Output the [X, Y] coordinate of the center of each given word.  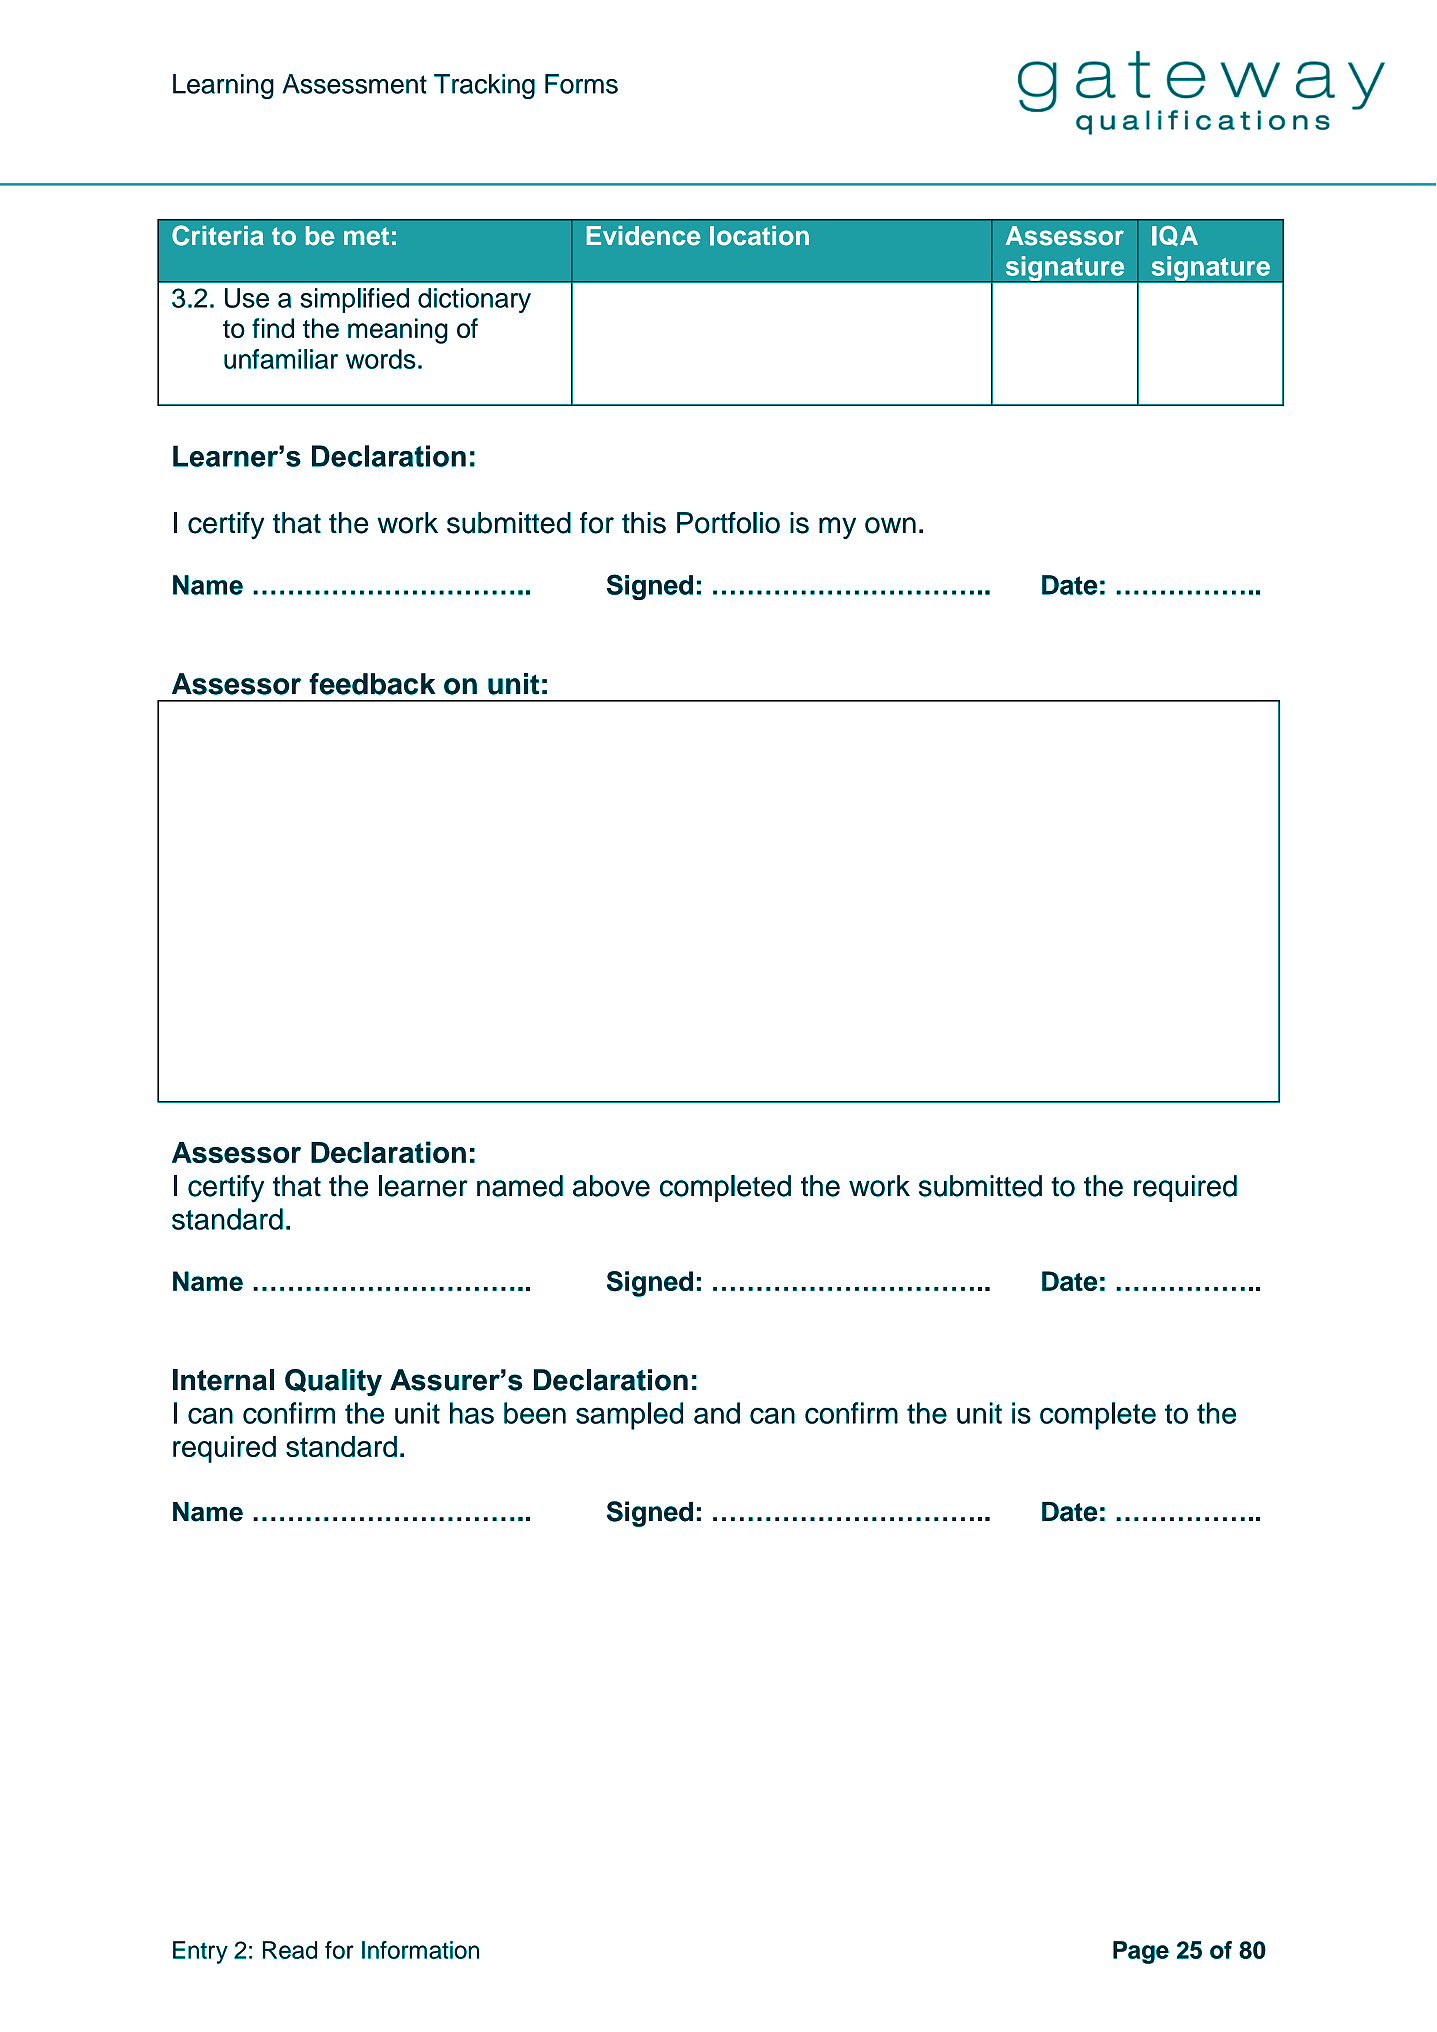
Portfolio [728, 523]
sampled [629, 1416]
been [535, 1413]
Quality [333, 1382]
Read [290, 1950]
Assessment [354, 84]
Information [420, 1950]
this [644, 523]
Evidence [644, 236]
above [611, 1186]
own [890, 525]
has [472, 1413]
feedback [372, 684]
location [759, 236]
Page [1141, 1952]
